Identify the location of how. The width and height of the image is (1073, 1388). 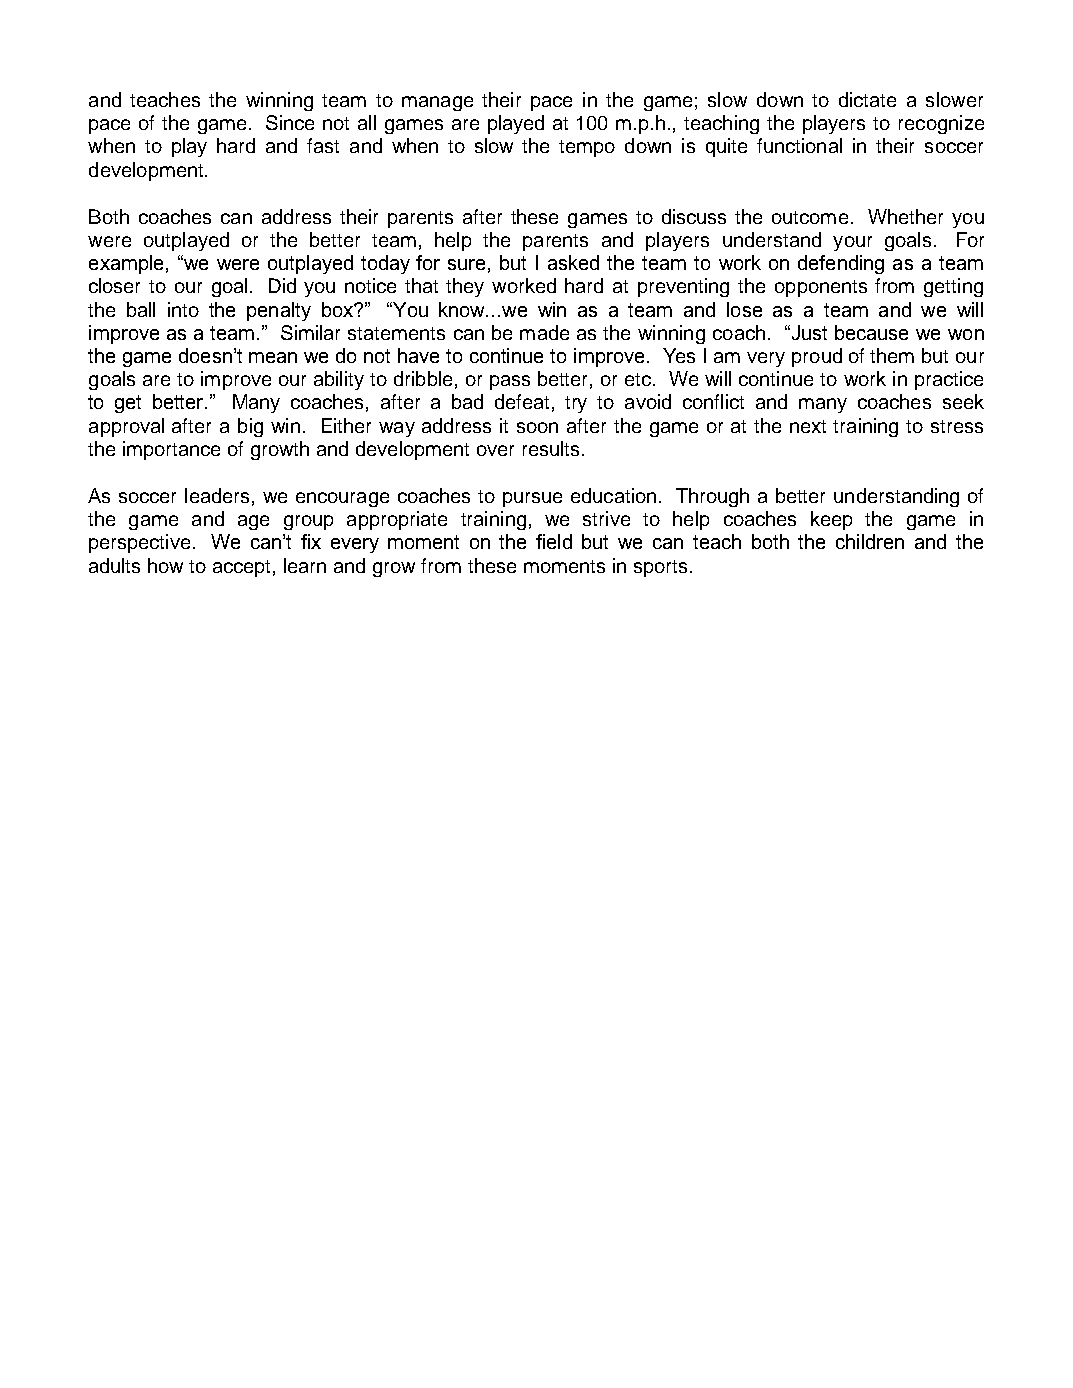
(165, 565).
